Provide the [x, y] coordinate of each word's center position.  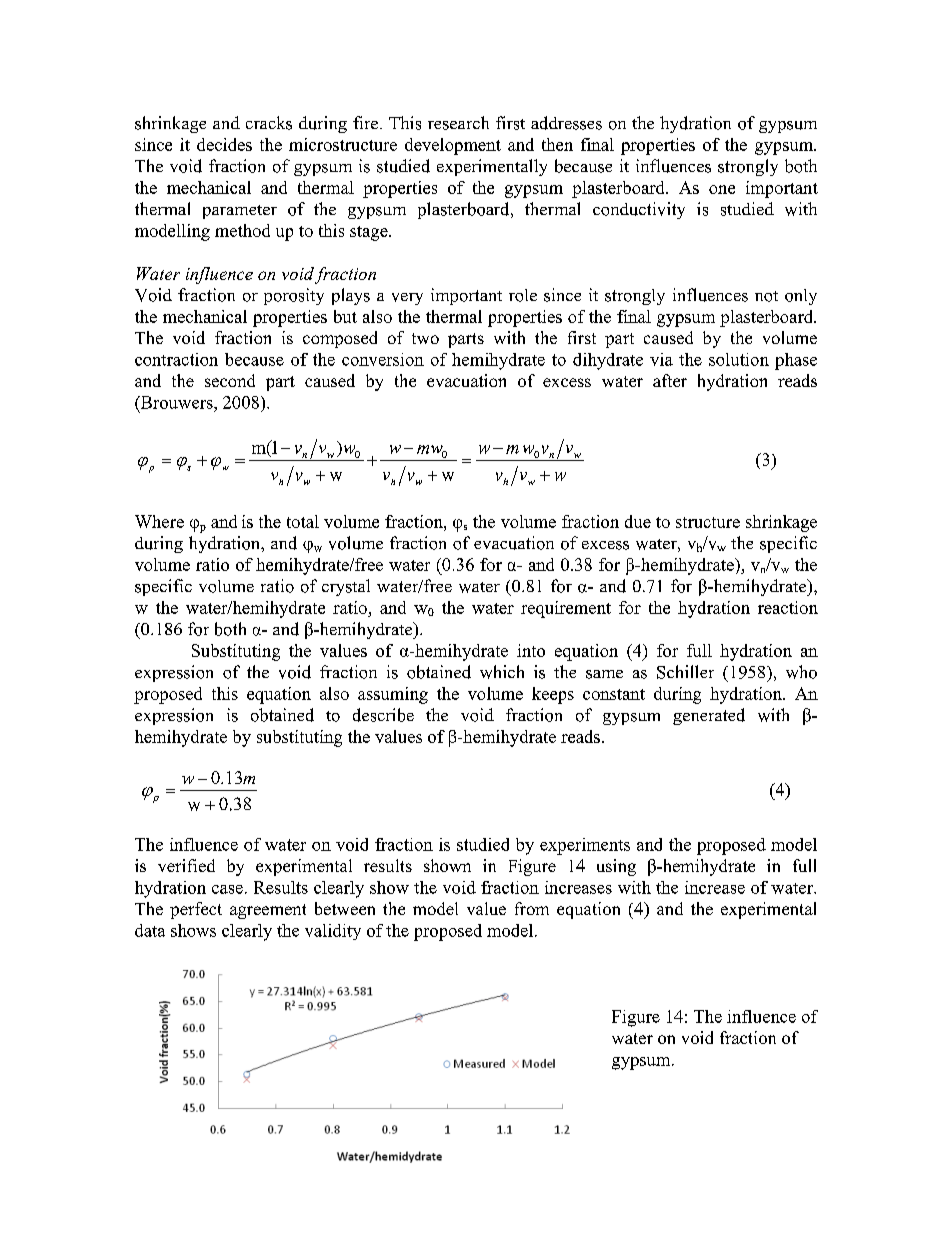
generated [709, 716]
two [425, 338]
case [227, 889]
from [532, 908]
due [638, 521]
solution [739, 359]
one [722, 189]
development [453, 146]
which [502, 672]
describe [383, 715]
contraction [176, 359]
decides [224, 144]
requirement [566, 609]
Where [159, 521]
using [616, 867]
